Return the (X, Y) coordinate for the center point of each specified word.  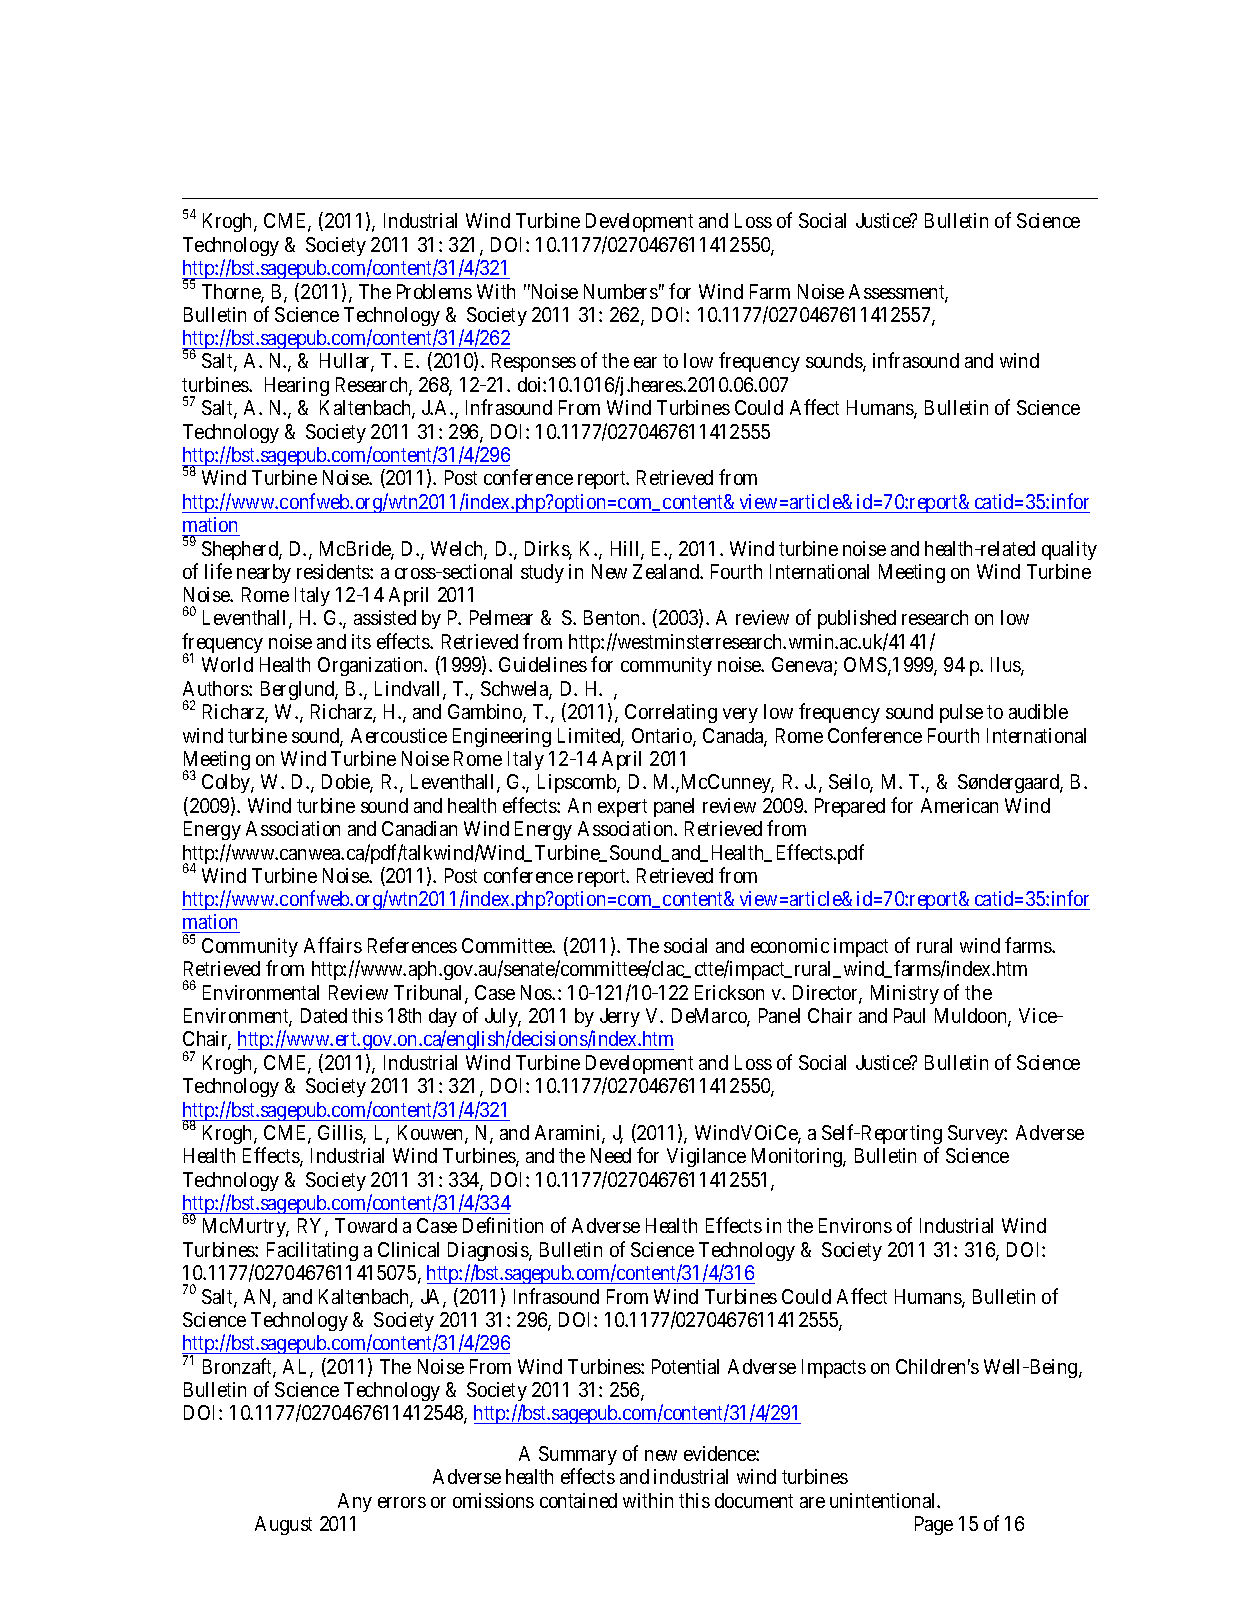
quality (1069, 550)
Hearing (297, 386)
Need (611, 1155)
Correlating (671, 713)
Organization (372, 666)
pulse (961, 713)
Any (355, 1502)
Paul (909, 1015)
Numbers (621, 291)
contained (578, 1500)
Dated (324, 1015)
